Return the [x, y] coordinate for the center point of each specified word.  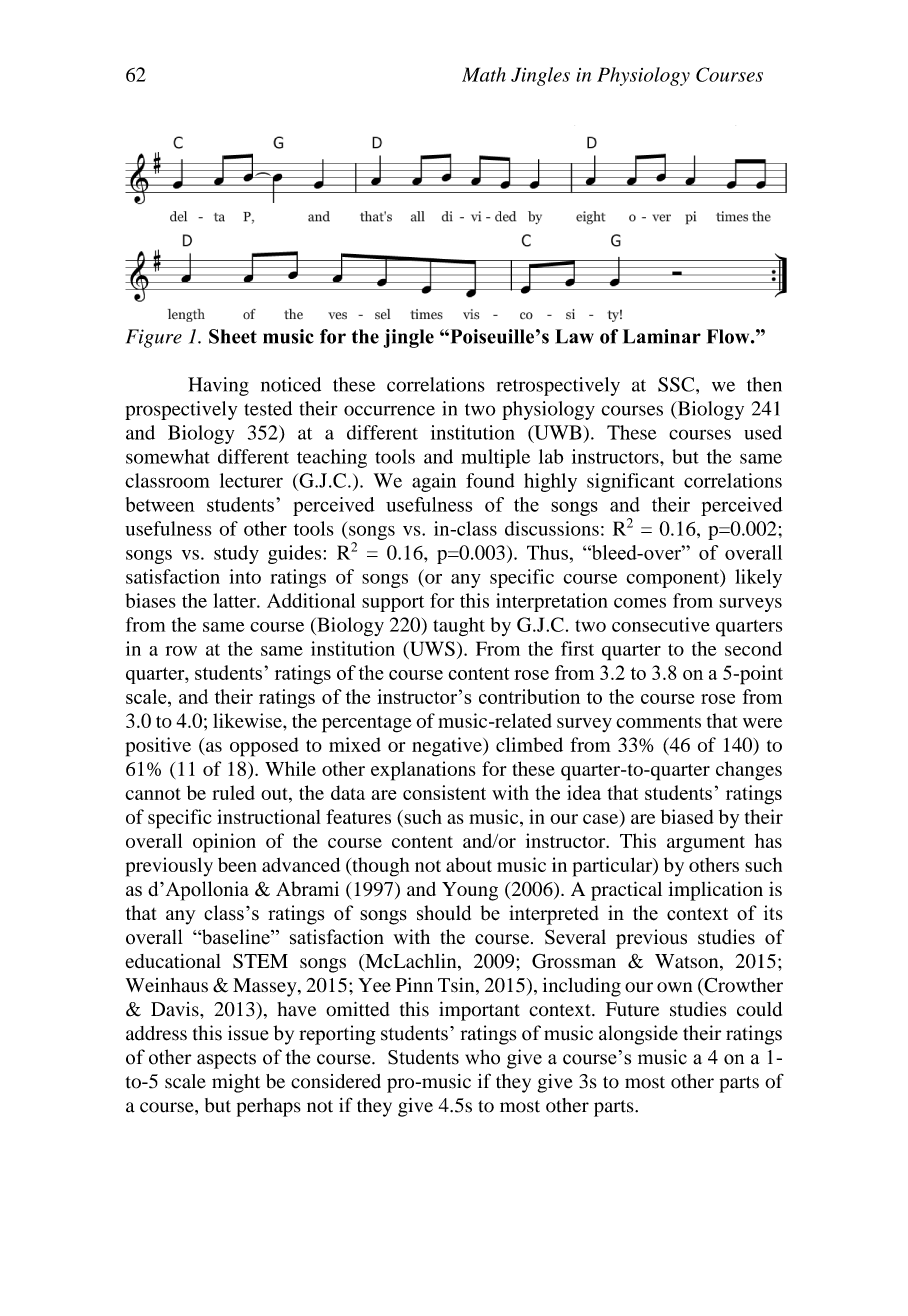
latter [235, 600]
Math [484, 74]
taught [459, 626]
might [236, 1083]
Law [574, 336]
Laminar [662, 336]
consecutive [661, 624]
